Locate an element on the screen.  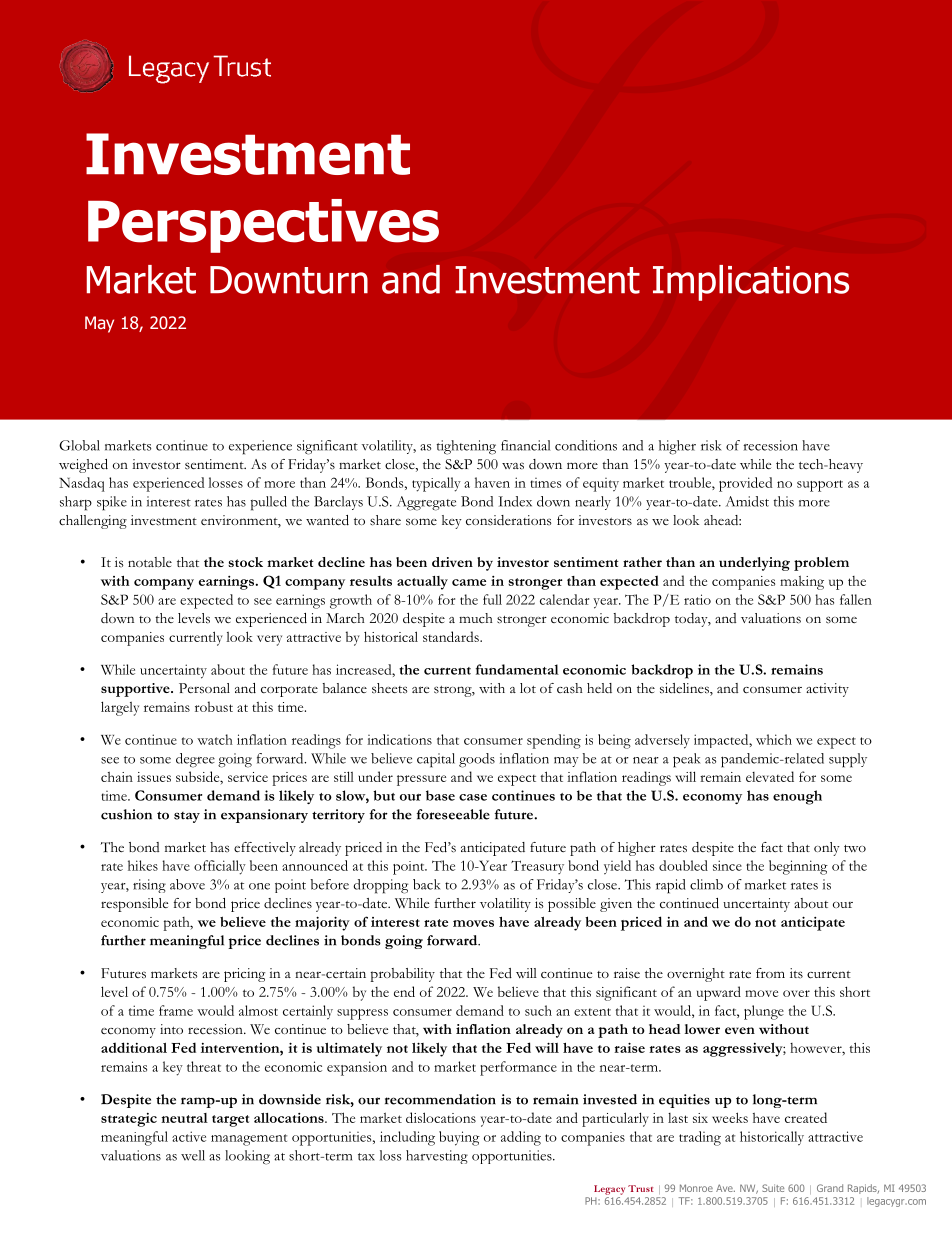
typically is located at coordinates (436, 484).
